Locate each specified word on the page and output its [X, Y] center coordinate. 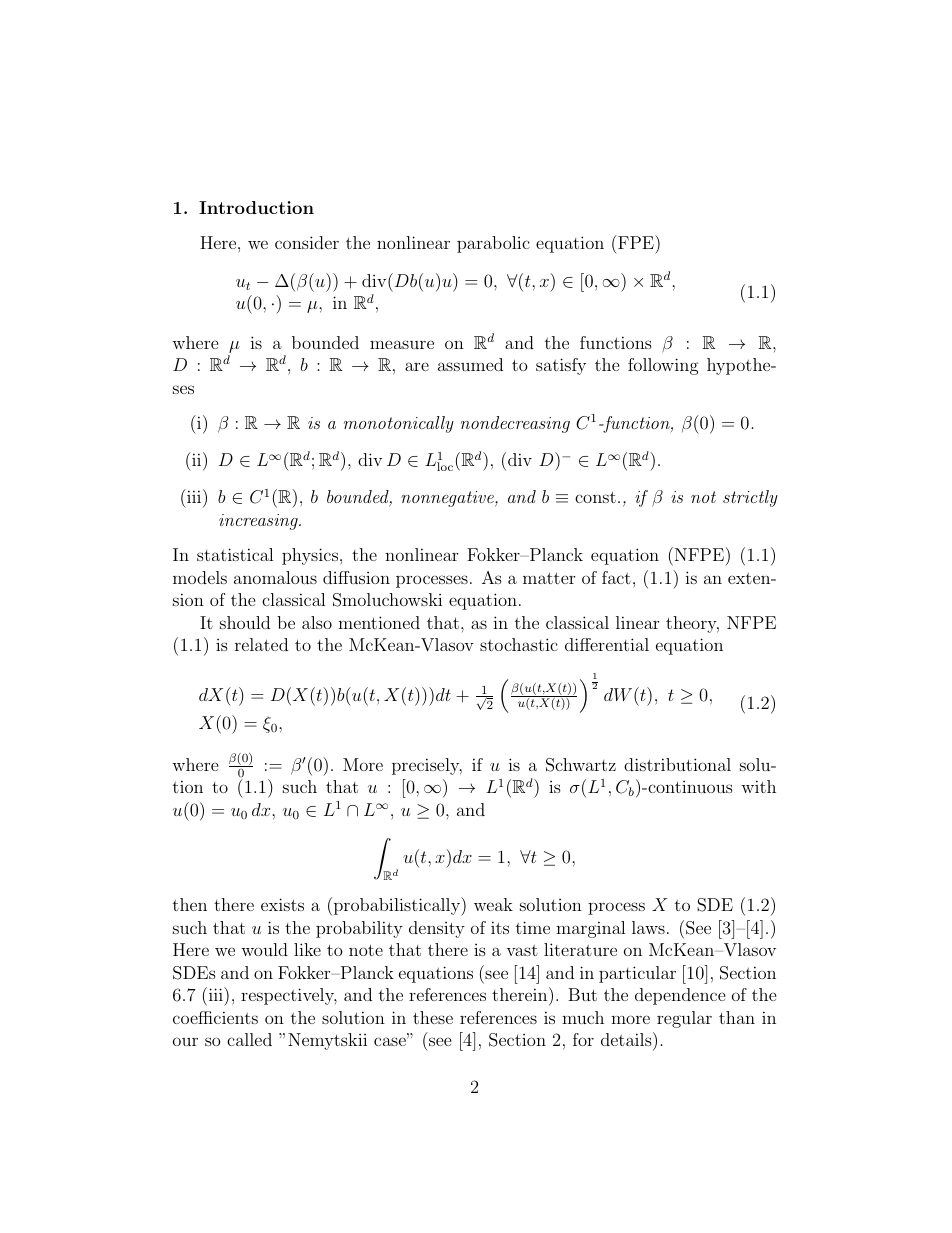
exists [282, 904]
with [758, 786]
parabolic [493, 244]
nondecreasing [515, 424]
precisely [427, 766]
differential [607, 644]
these [433, 1017]
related [261, 644]
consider [307, 242]
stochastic [519, 644]
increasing [259, 522]
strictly [750, 498]
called [249, 1039]
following [663, 366]
